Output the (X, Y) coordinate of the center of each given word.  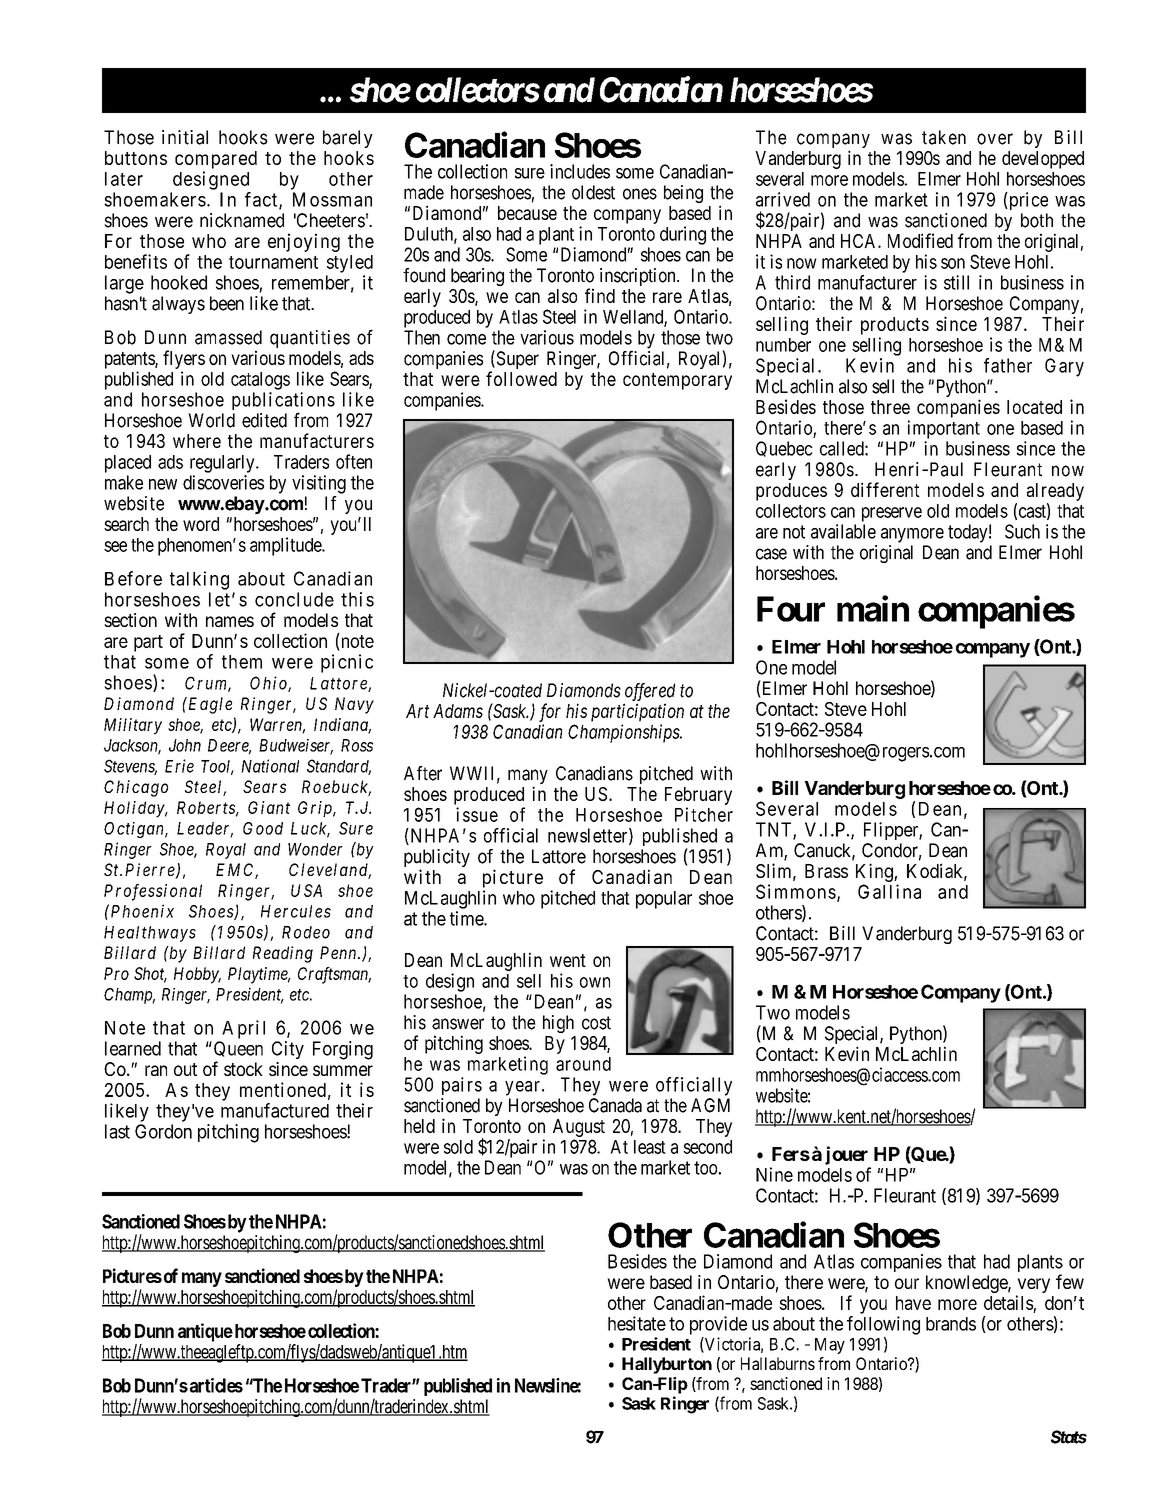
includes (580, 171)
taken (944, 137)
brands (951, 1324)
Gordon (163, 1131)
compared (216, 160)
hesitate (637, 1323)
